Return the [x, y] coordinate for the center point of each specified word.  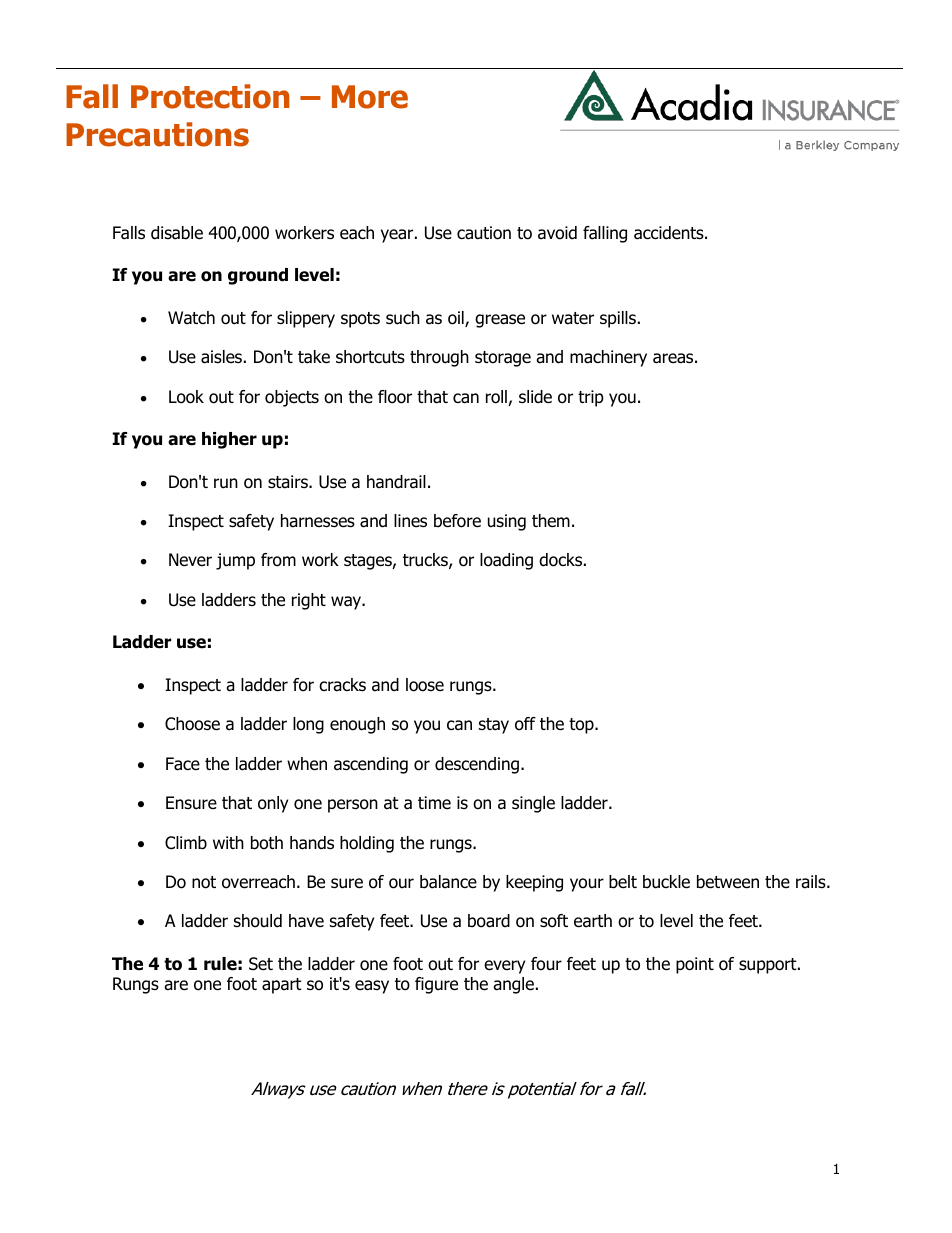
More [370, 97]
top [582, 726]
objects [292, 398]
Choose [192, 724]
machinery [608, 358]
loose [425, 685]
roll [497, 398]
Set [261, 964]
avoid [557, 233]
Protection [210, 96]
